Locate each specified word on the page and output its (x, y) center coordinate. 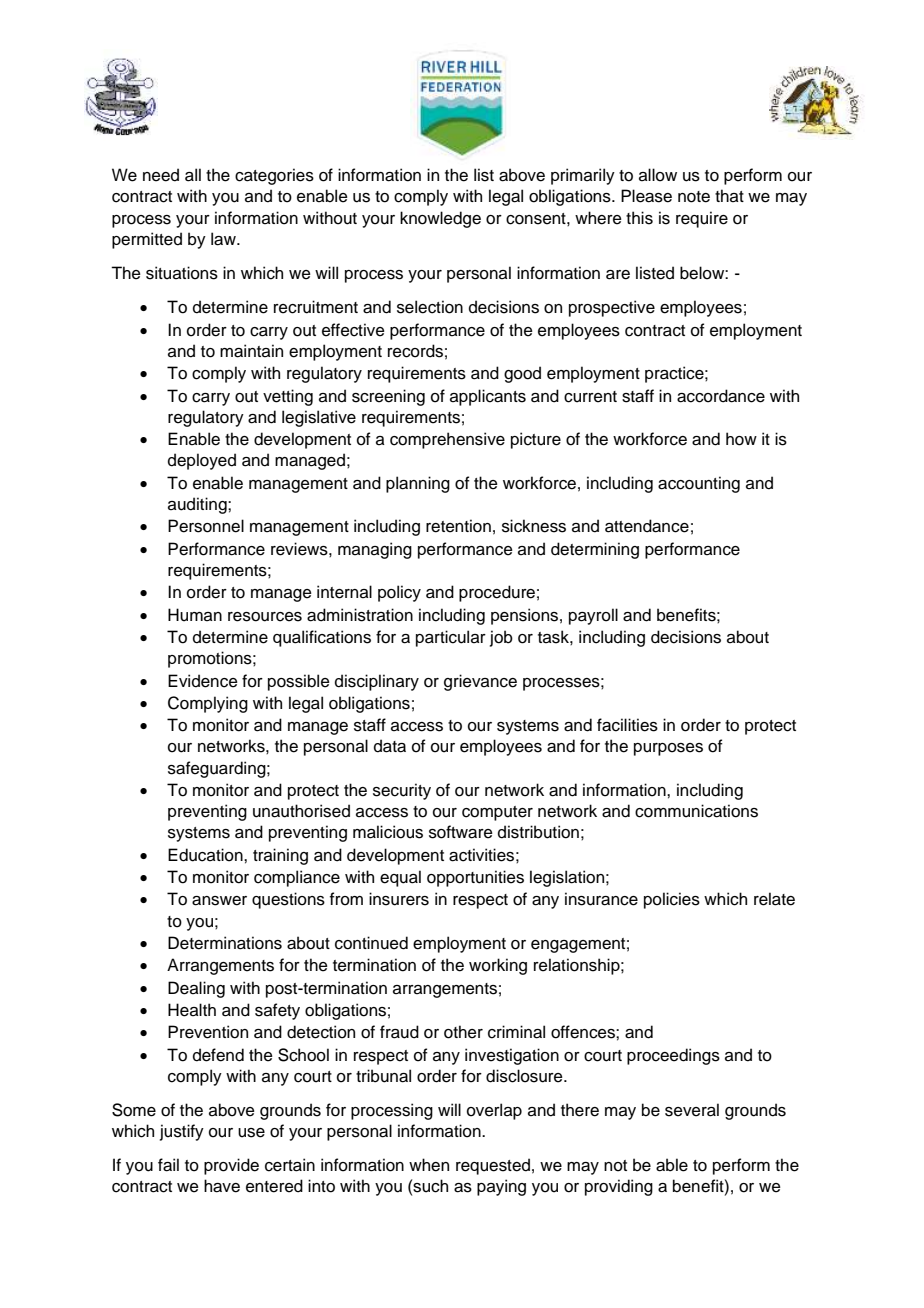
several (692, 1110)
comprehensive (447, 440)
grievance (480, 682)
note (694, 197)
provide (231, 1166)
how (741, 439)
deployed (202, 461)
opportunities (475, 878)
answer (219, 901)
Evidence (203, 681)
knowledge (440, 219)
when (429, 1165)
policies (672, 900)
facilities (627, 725)
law (224, 239)
